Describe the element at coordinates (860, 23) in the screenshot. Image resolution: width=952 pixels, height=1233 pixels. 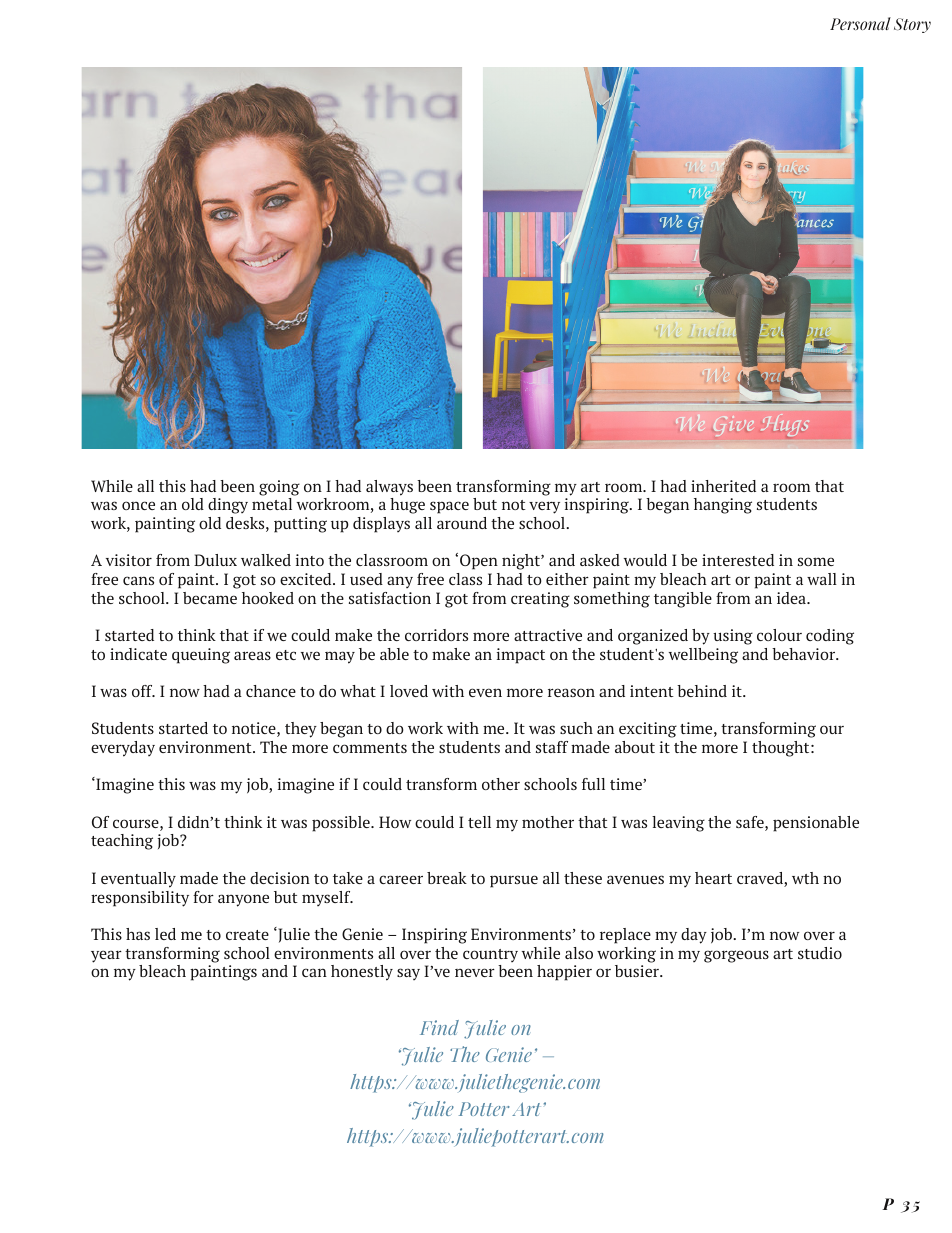
I see `Personal` at that location.
